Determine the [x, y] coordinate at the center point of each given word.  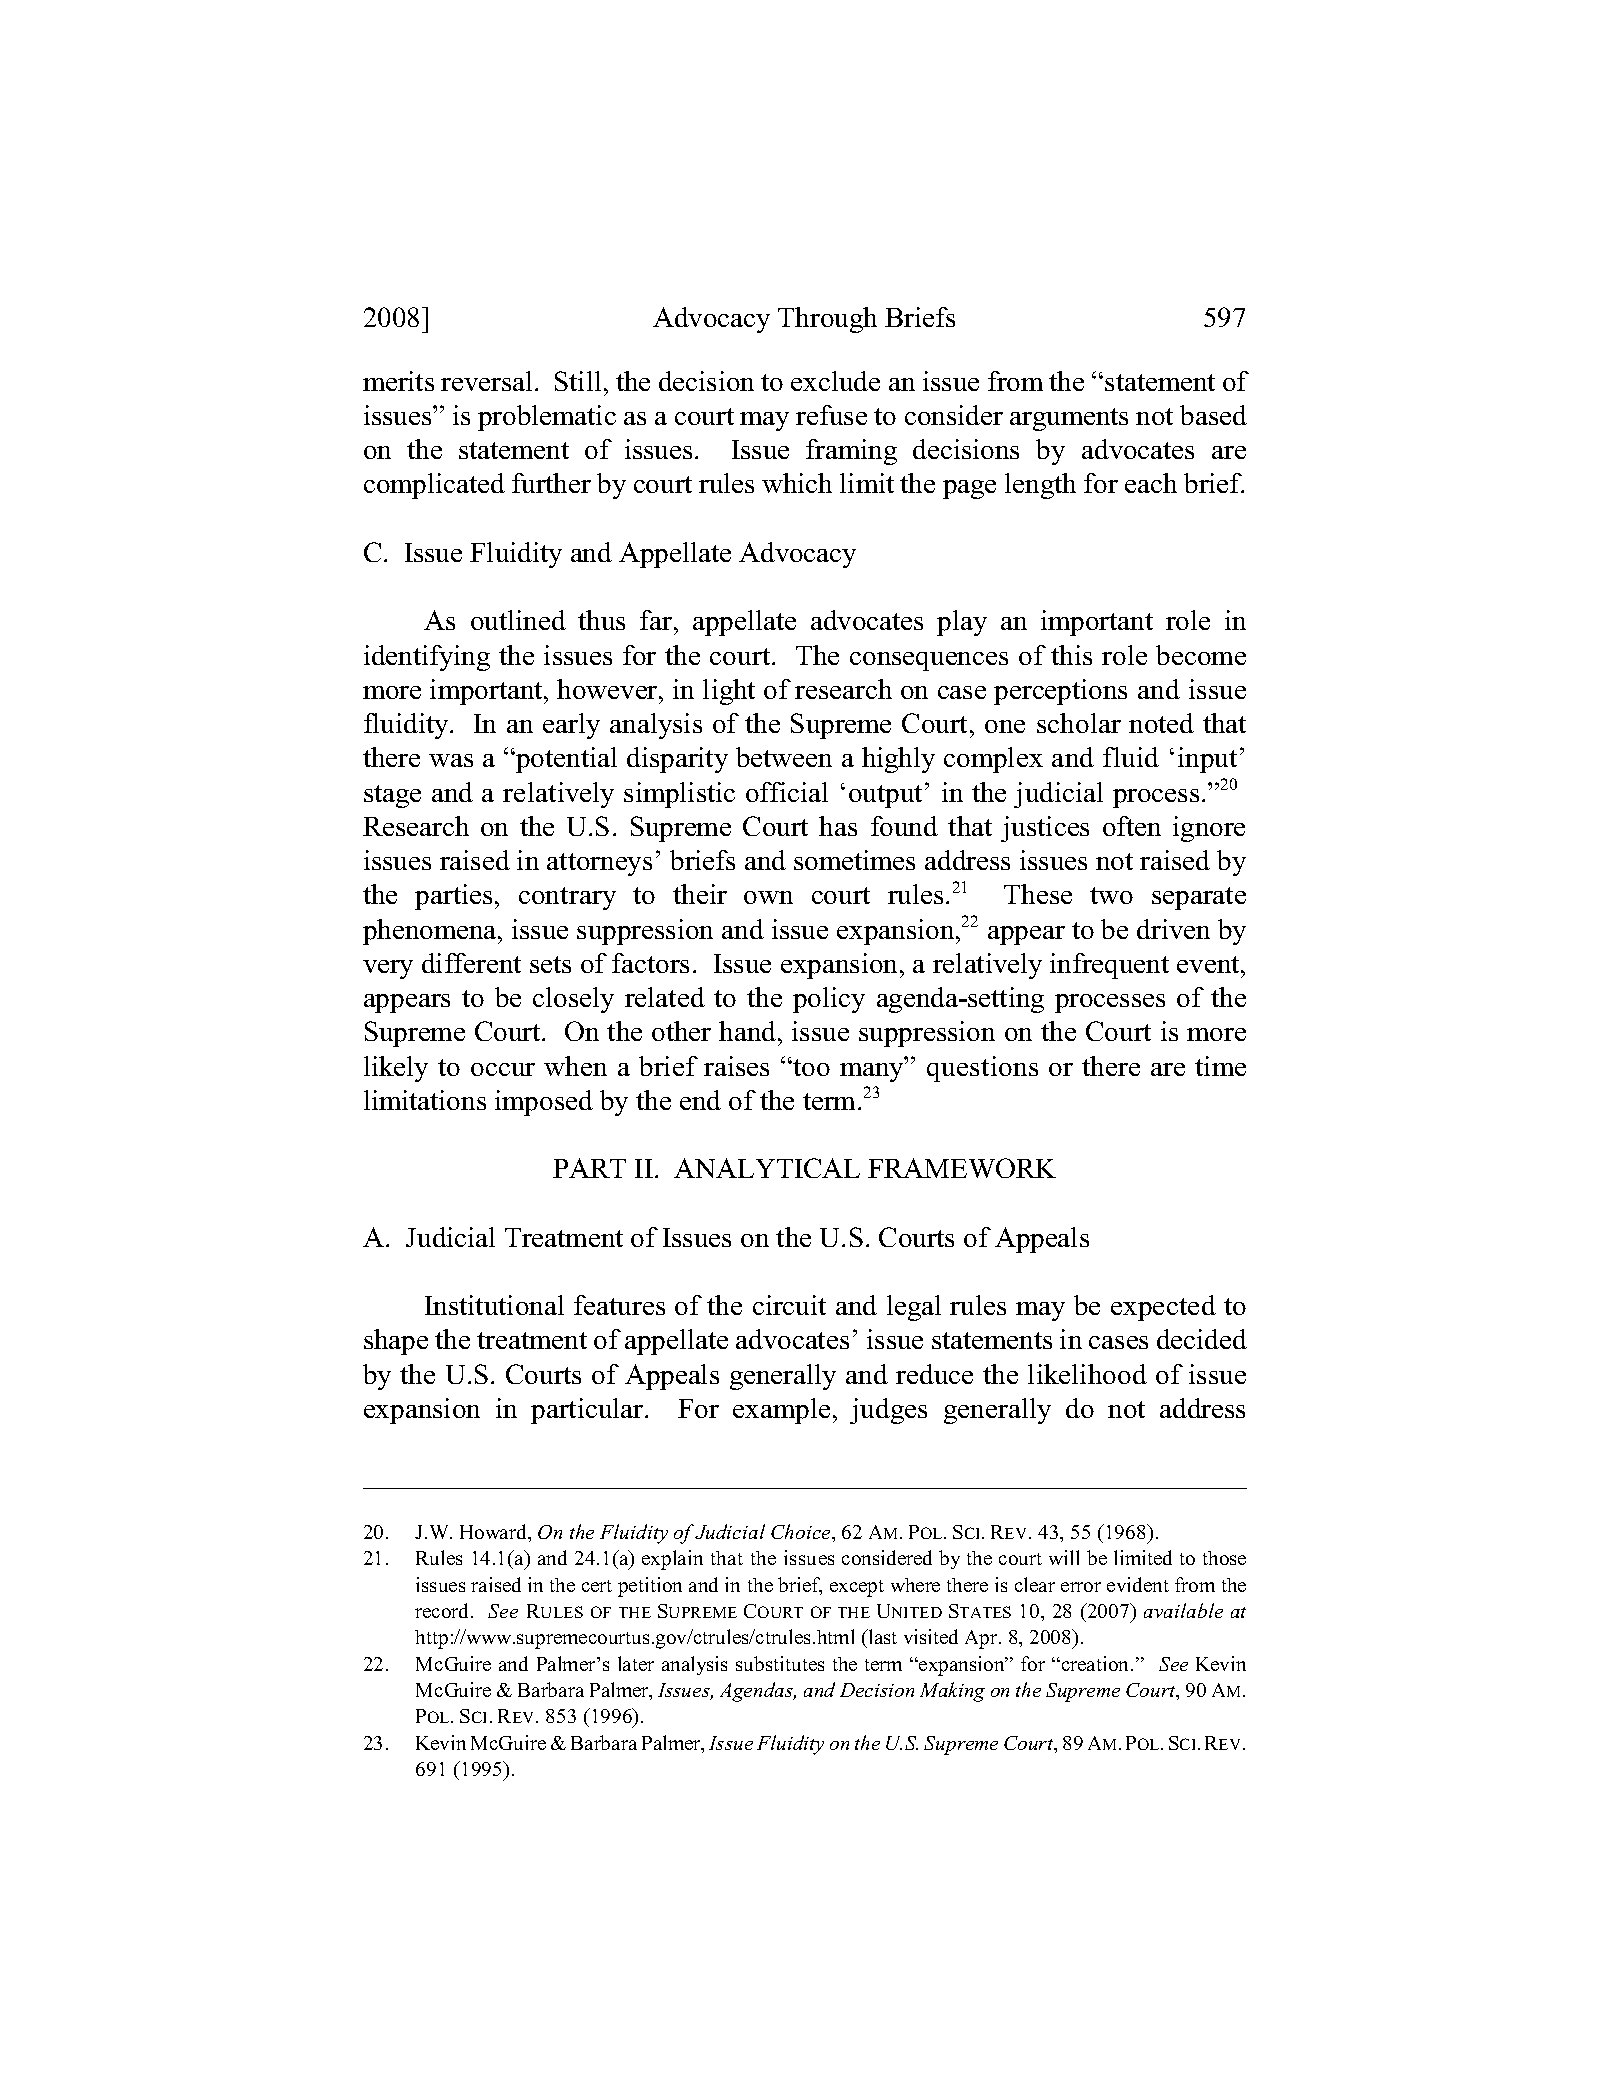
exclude [835, 381]
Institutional [494, 1305]
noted [1161, 723]
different [471, 963]
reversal [488, 381]
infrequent [1109, 966]
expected [1163, 1308]
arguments [1069, 419]
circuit [789, 1305]
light [729, 692]
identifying [427, 658]
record [443, 1610]
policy [829, 1000]
